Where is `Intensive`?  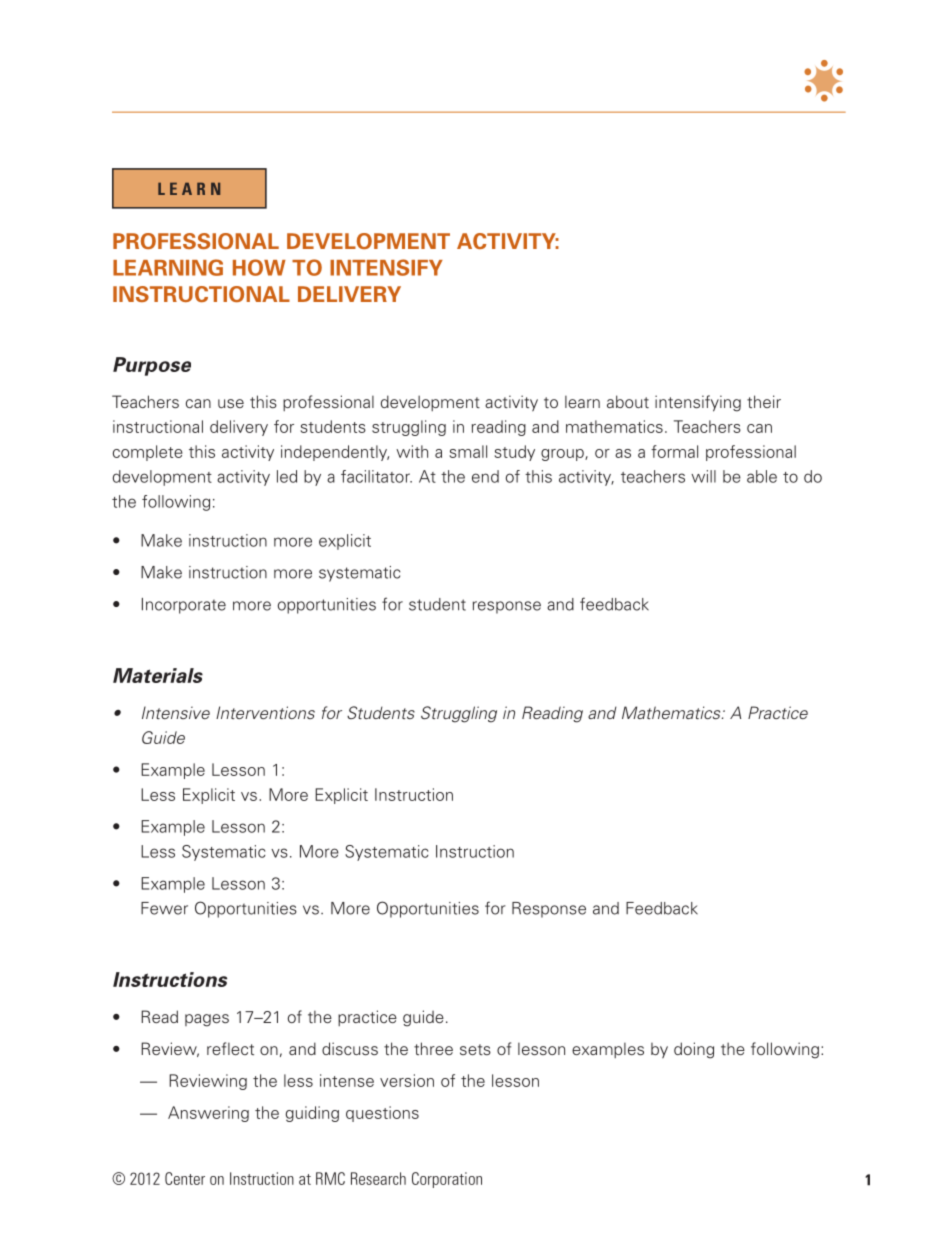
Intensive is located at coordinates (176, 712).
